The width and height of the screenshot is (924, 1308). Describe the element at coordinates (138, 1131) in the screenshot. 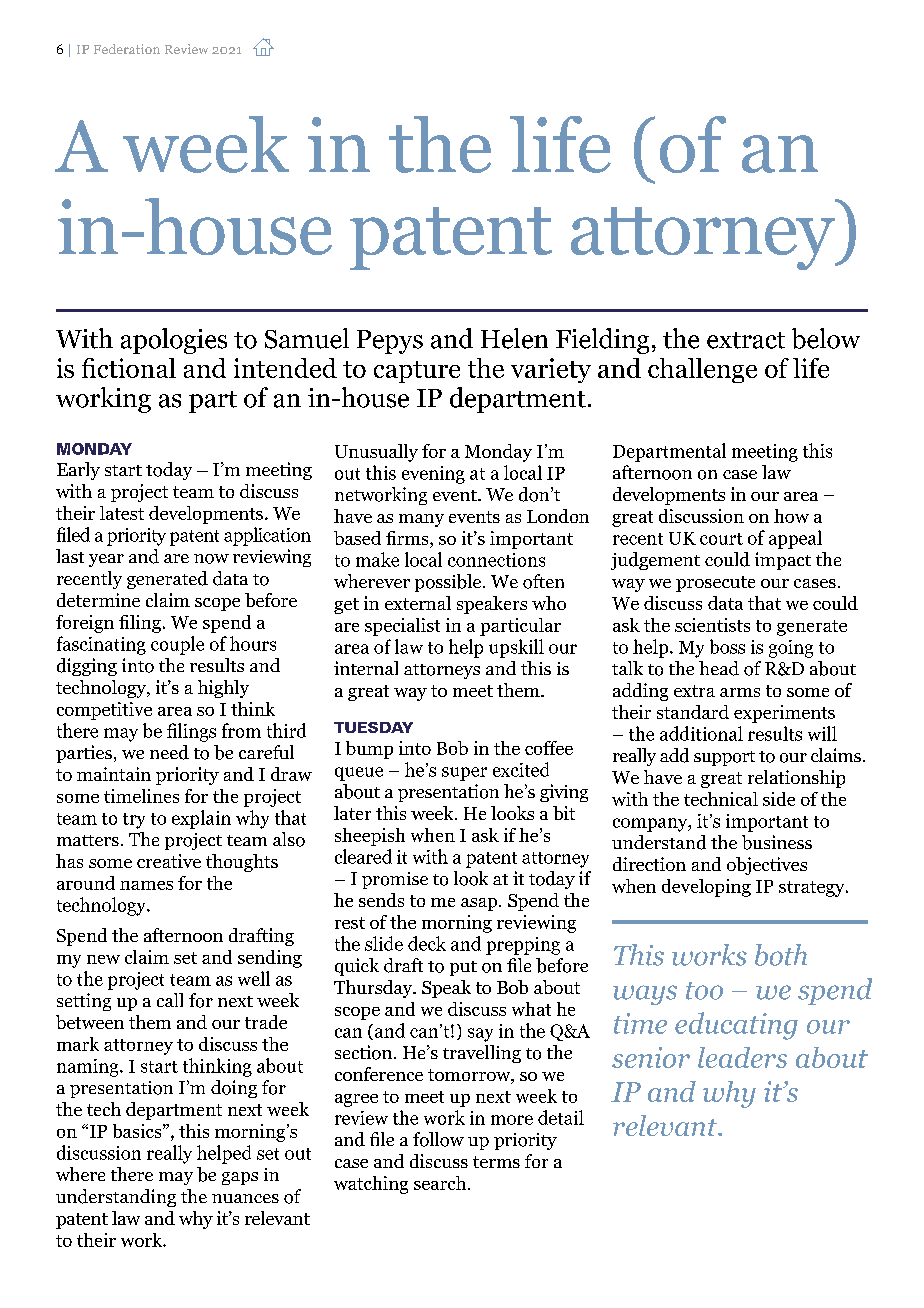

I see `basics` at that location.
